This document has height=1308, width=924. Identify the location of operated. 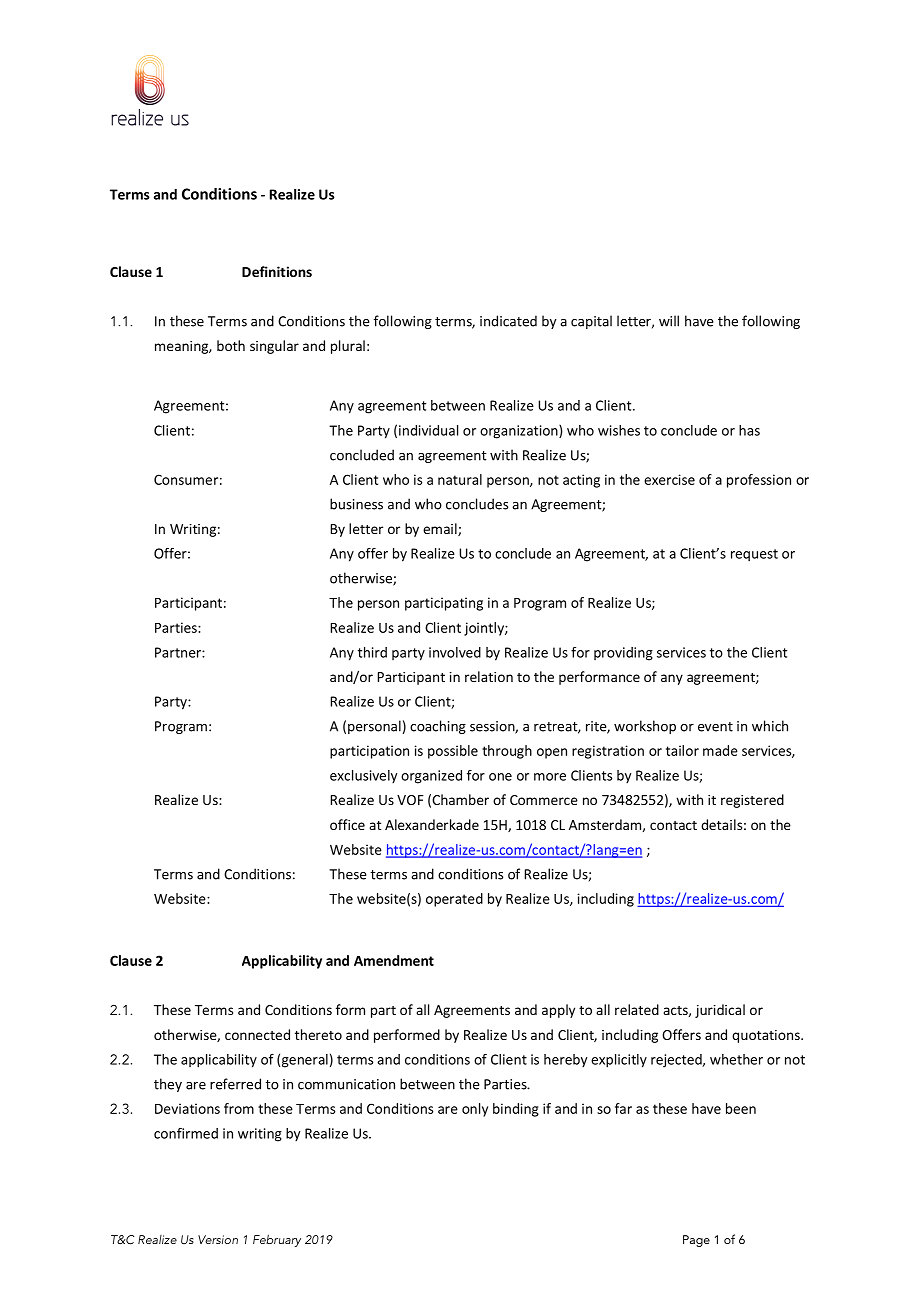
(454, 900).
